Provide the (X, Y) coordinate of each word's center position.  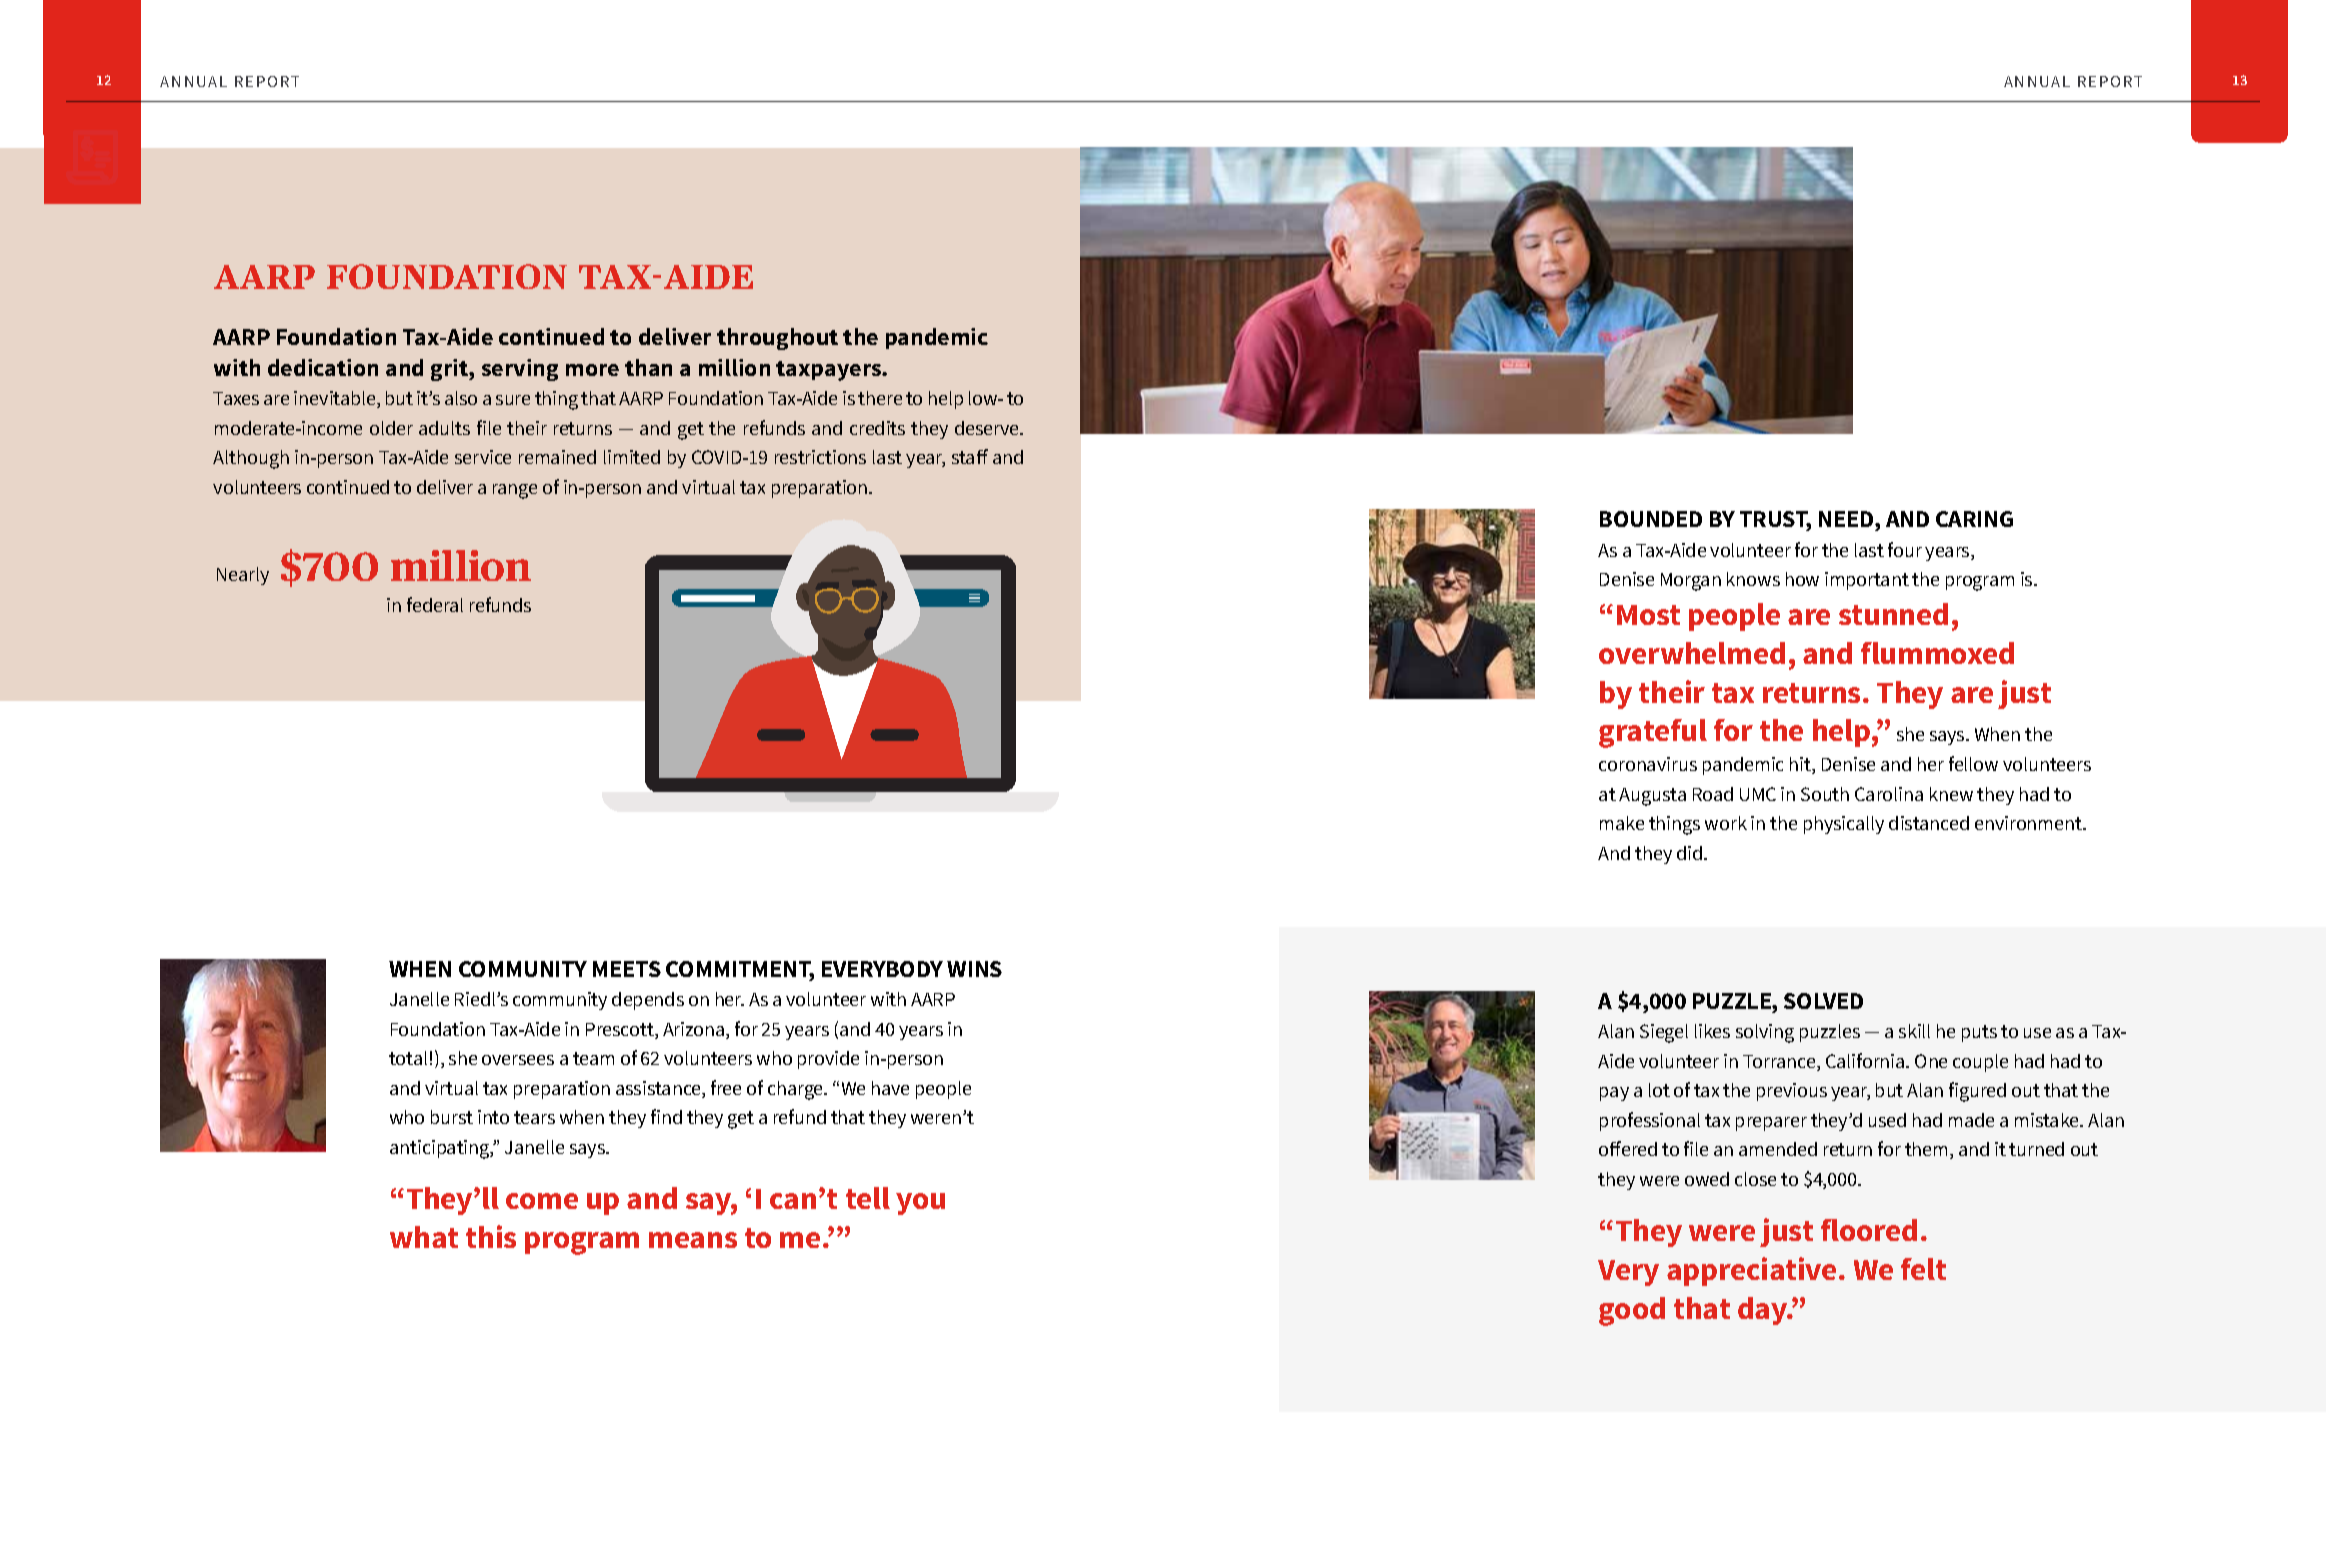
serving (520, 370)
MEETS (627, 969)
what (424, 1237)
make (1622, 823)
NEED (1847, 519)
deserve (988, 428)
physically (1844, 825)
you (920, 1204)
